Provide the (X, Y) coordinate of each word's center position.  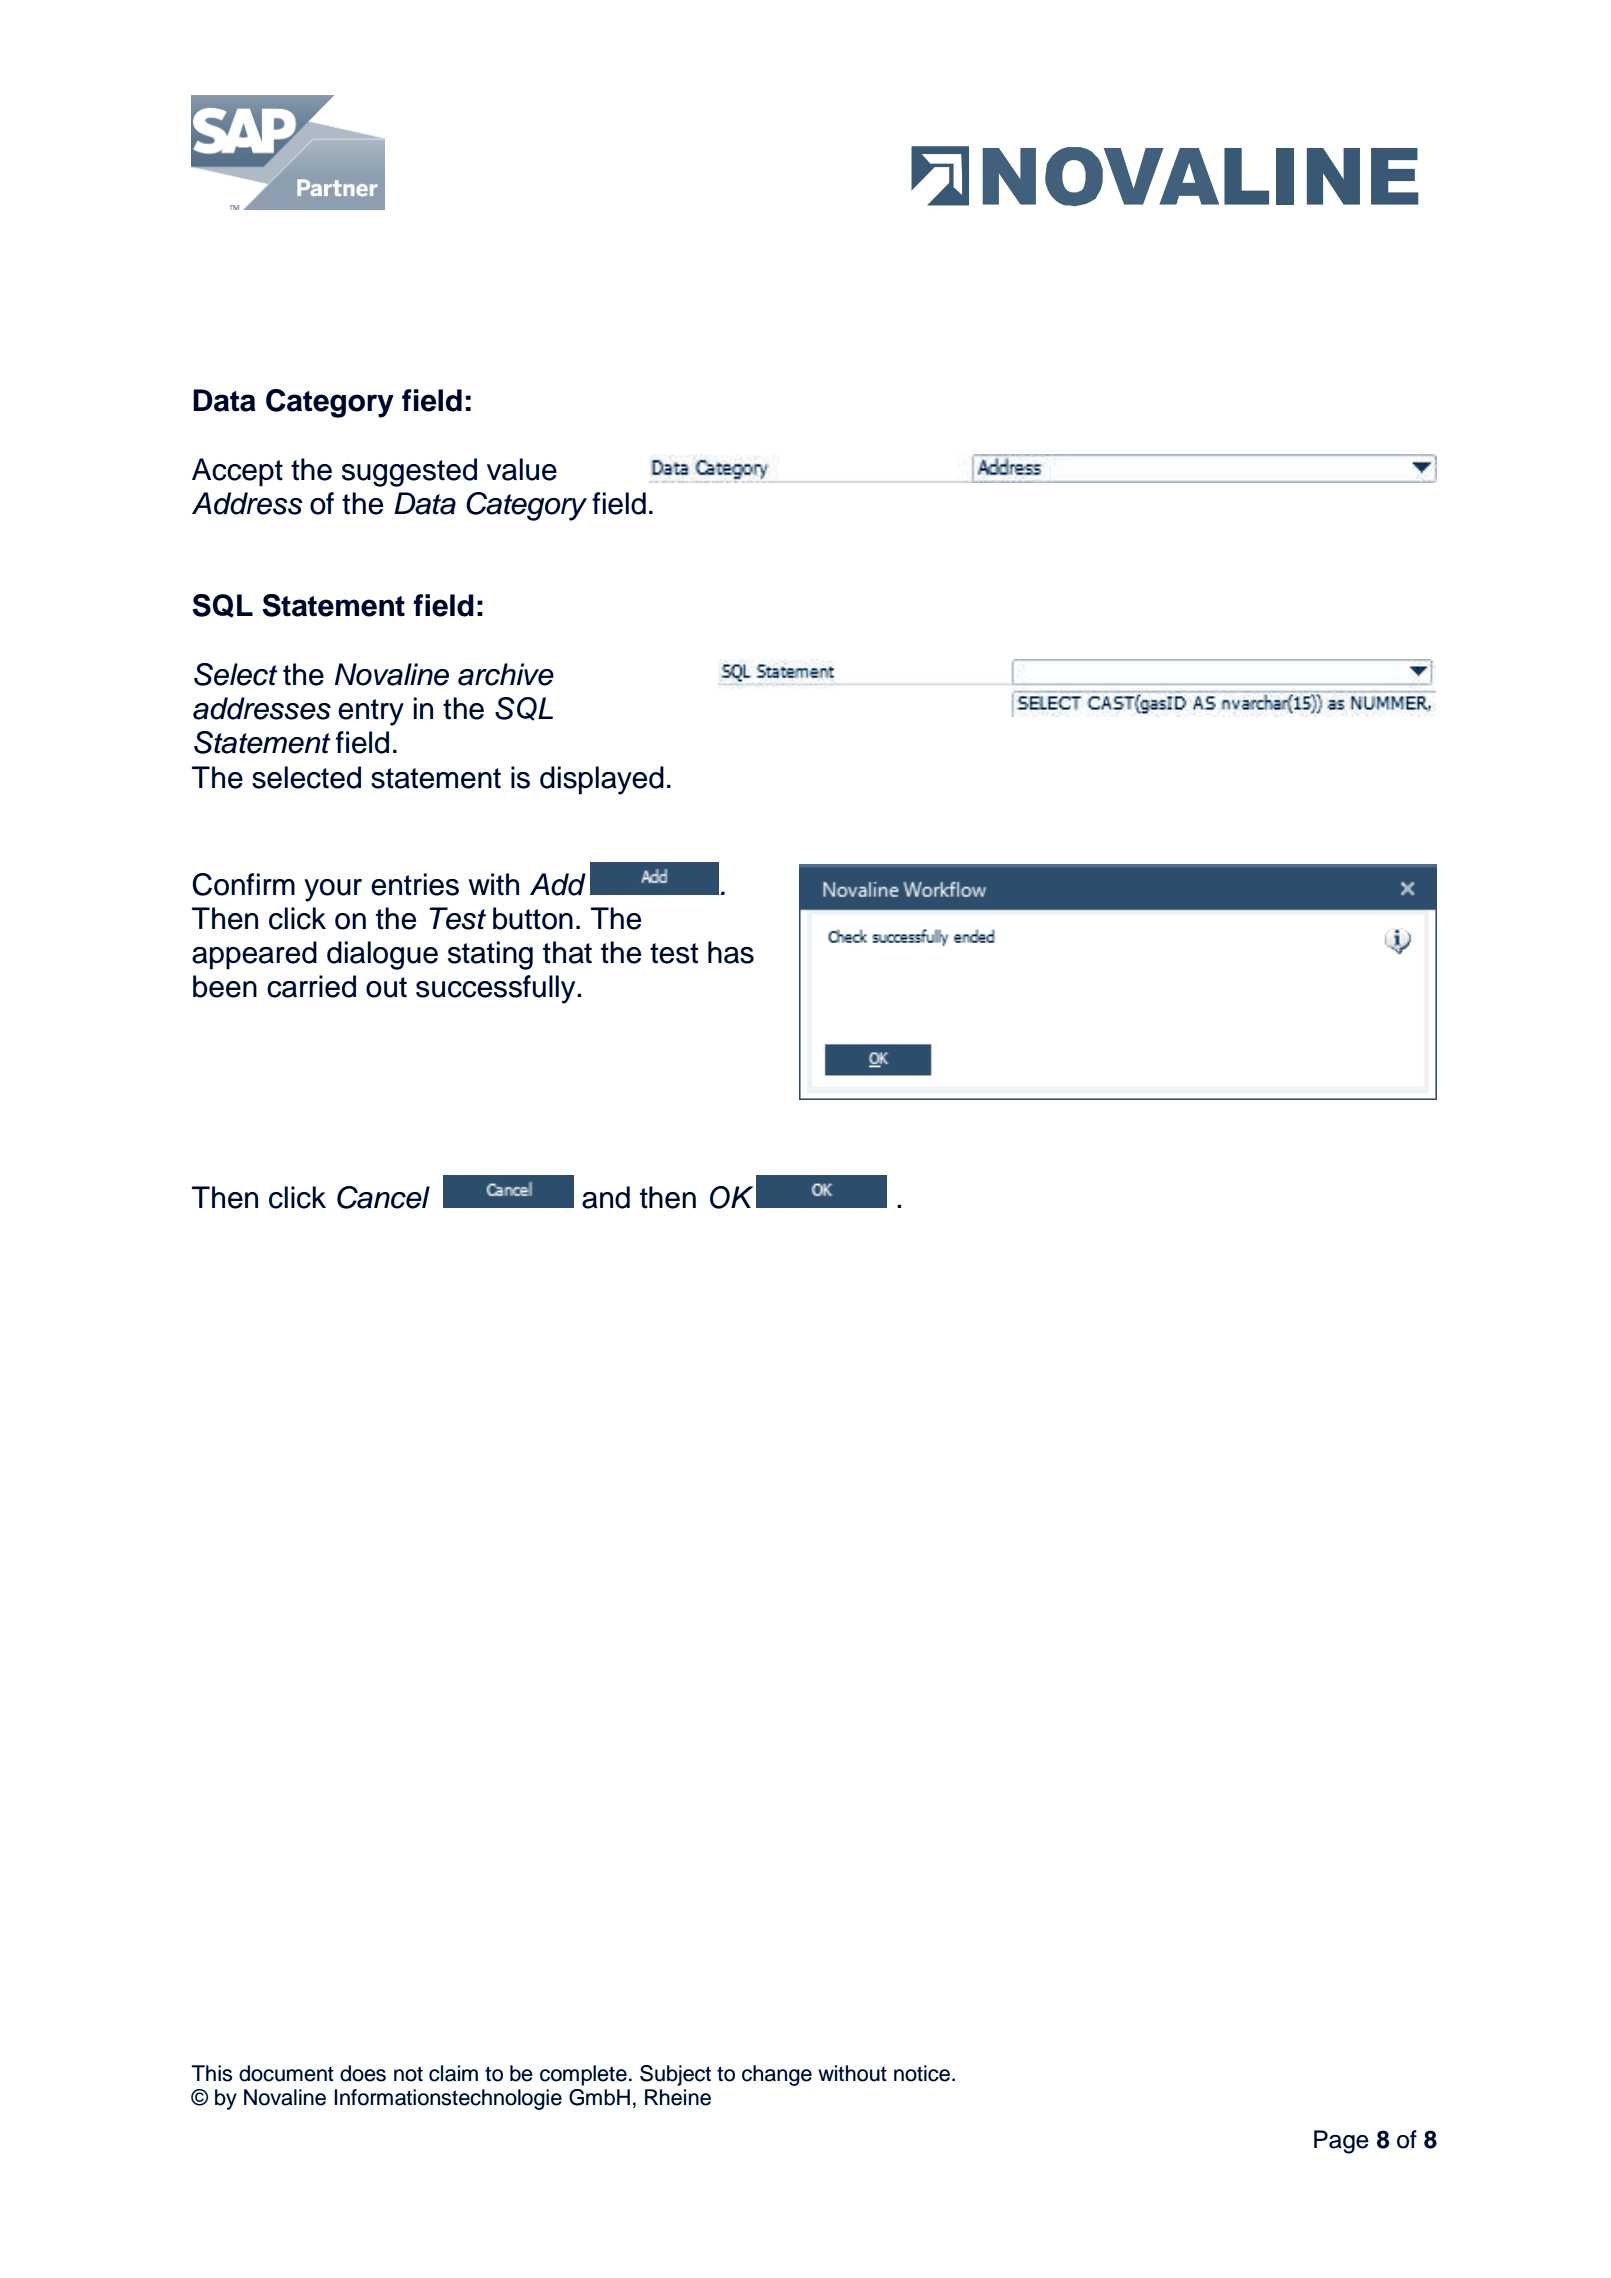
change (777, 2075)
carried (311, 986)
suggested (409, 472)
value (522, 469)
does (363, 2073)
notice (923, 2073)
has (731, 952)
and (606, 1197)
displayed (602, 780)
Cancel (383, 1197)
